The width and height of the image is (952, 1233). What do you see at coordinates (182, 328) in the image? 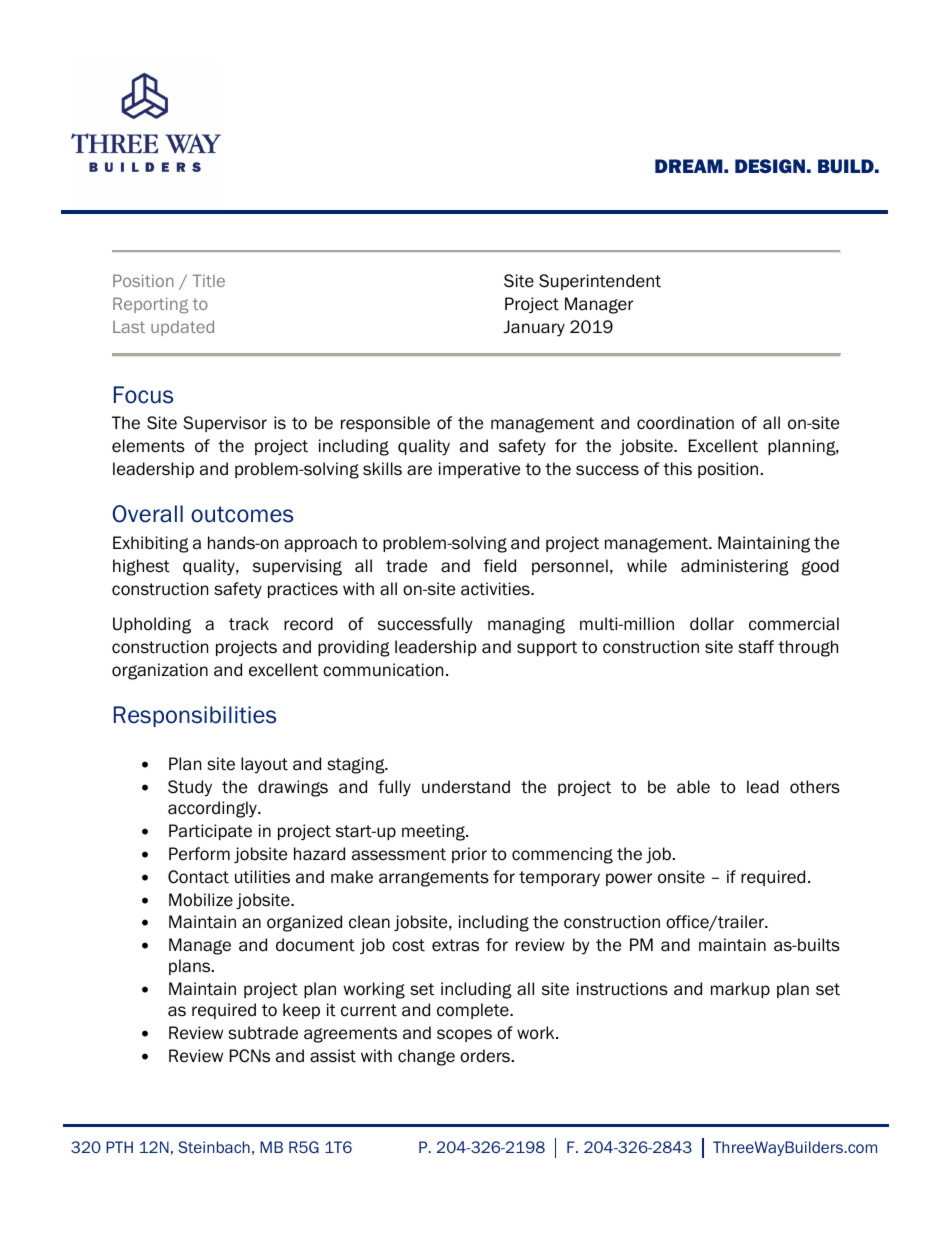
I see `updated` at bounding box center [182, 328].
